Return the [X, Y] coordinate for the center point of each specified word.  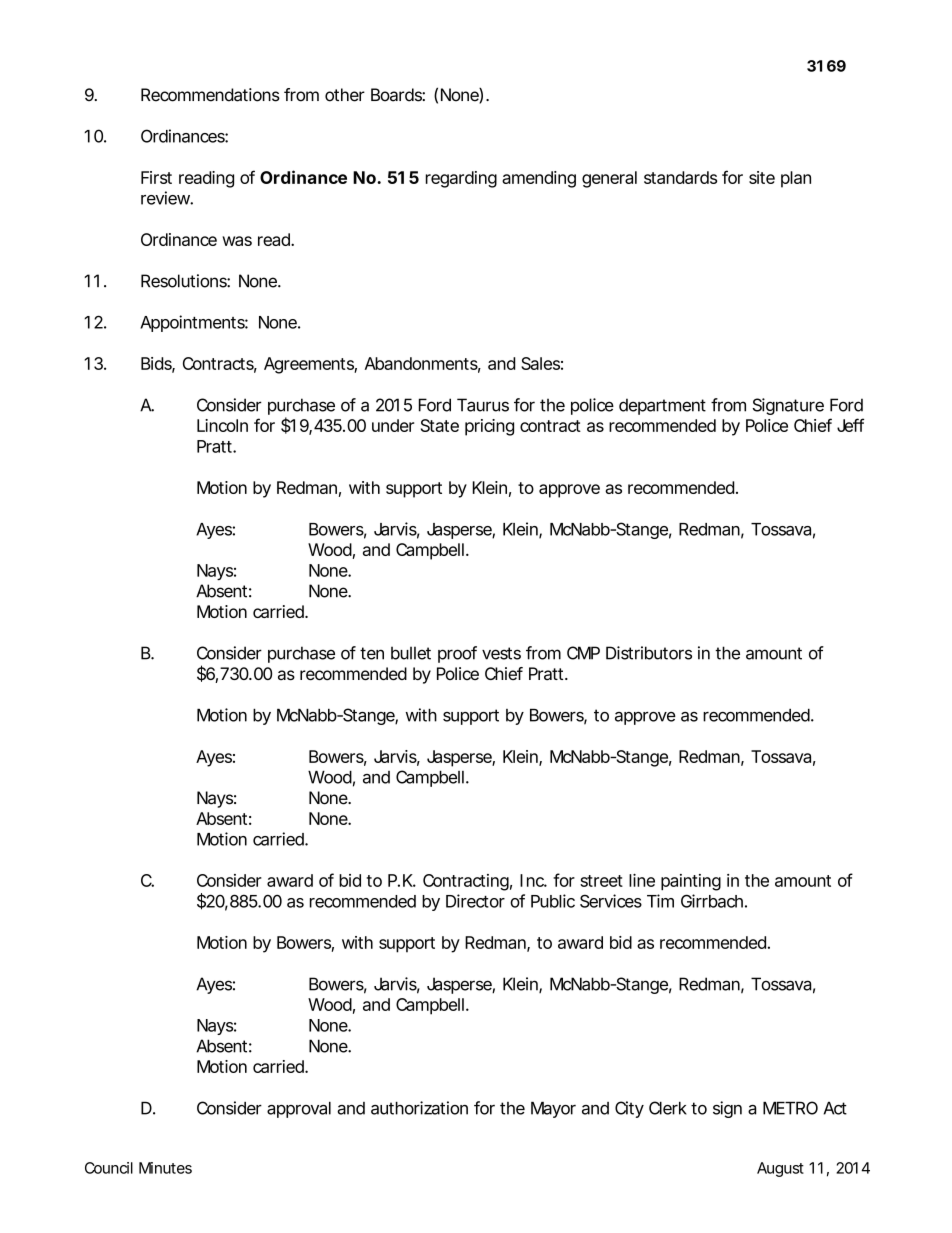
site [762, 177]
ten [372, 653]
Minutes [165, 1168]
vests [501, 653]
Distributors [649, 653]
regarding [461, 179]
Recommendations [210, 95]
